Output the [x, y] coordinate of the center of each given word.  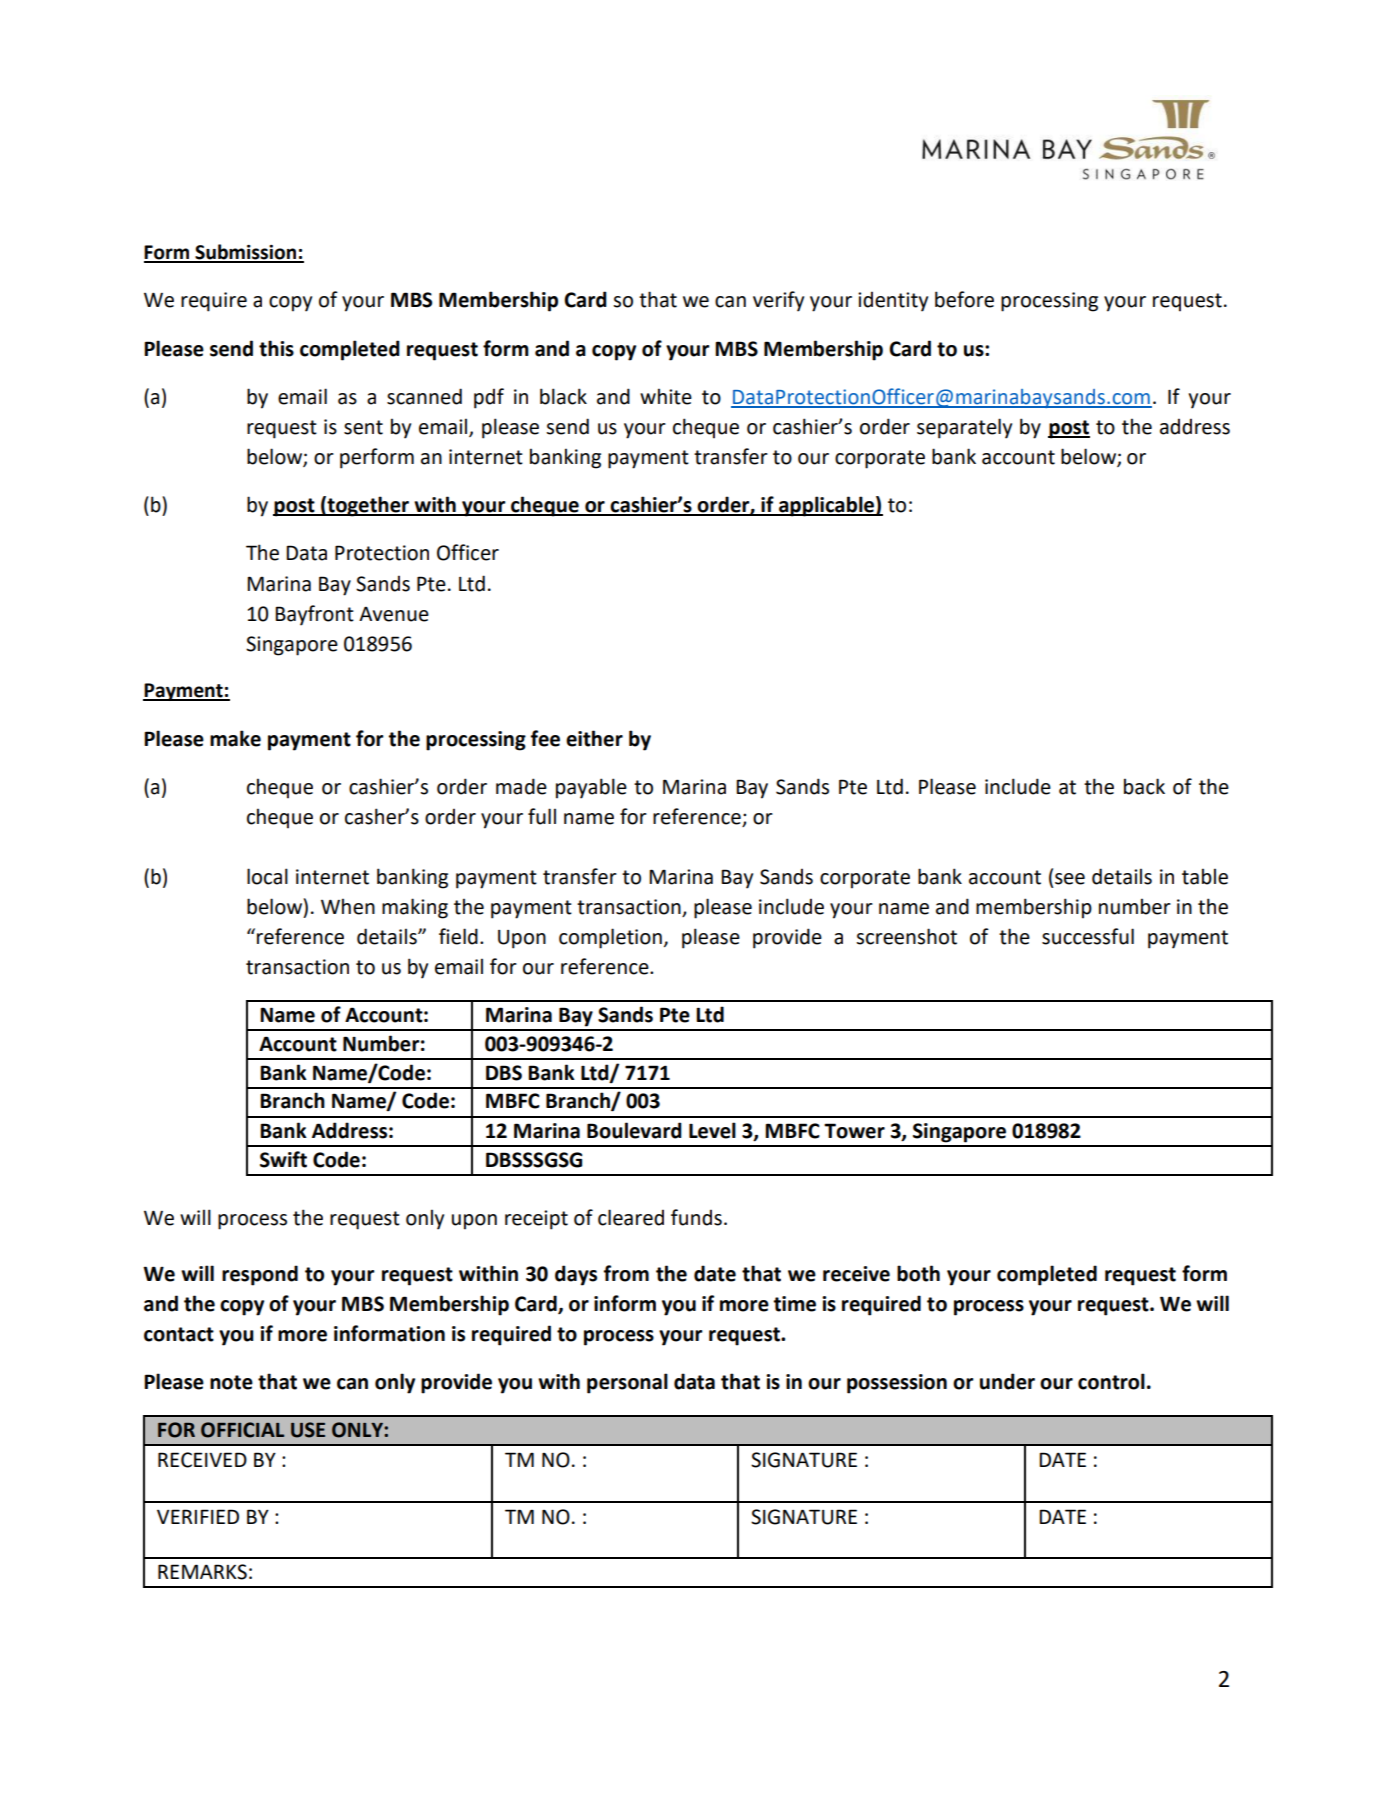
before [964, 299]
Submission [246, 253]
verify [778, 301]
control [1111, 1381]
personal [627, 1383]
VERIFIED [198, 1516]
